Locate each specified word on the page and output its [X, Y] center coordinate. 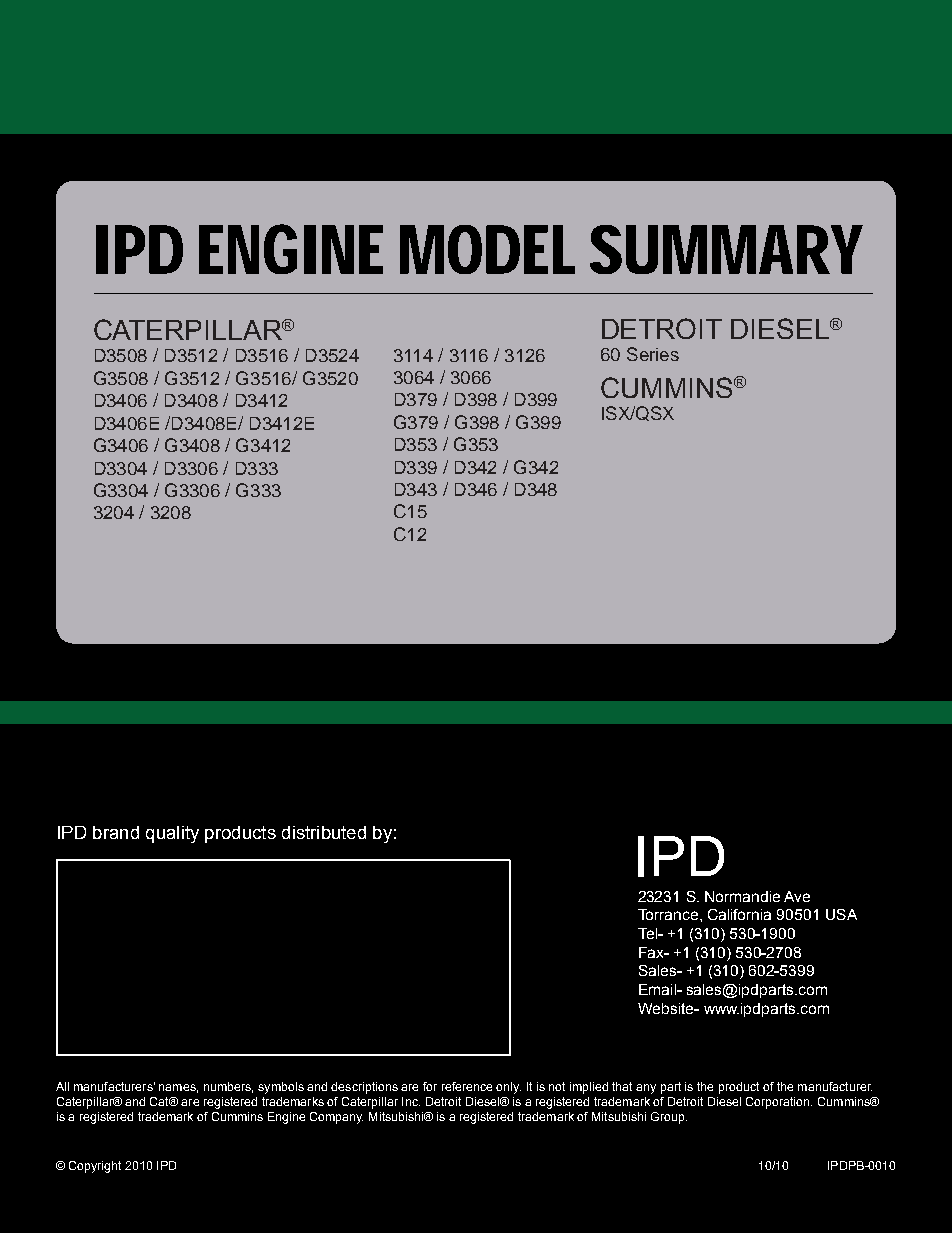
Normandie [742, 896]
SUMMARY [726, 249]
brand [116, 832]
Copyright [95, 1167]
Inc [411, 1101]
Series [653, 354]
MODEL [487, 249]
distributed [324, 832]
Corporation [779, 1103]
